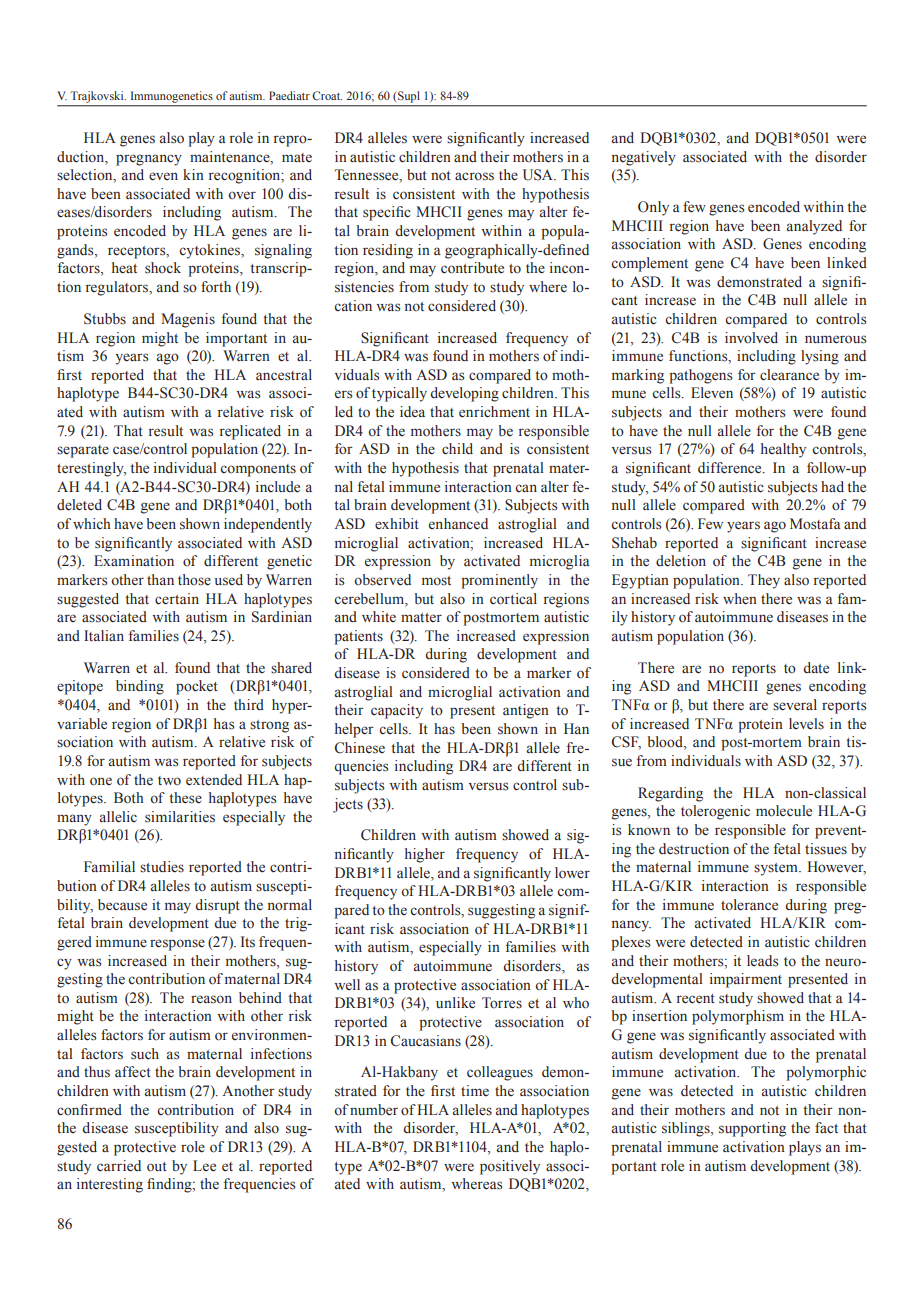 The image size is (924, 1308). I want to click on across, so click(474, 176).
